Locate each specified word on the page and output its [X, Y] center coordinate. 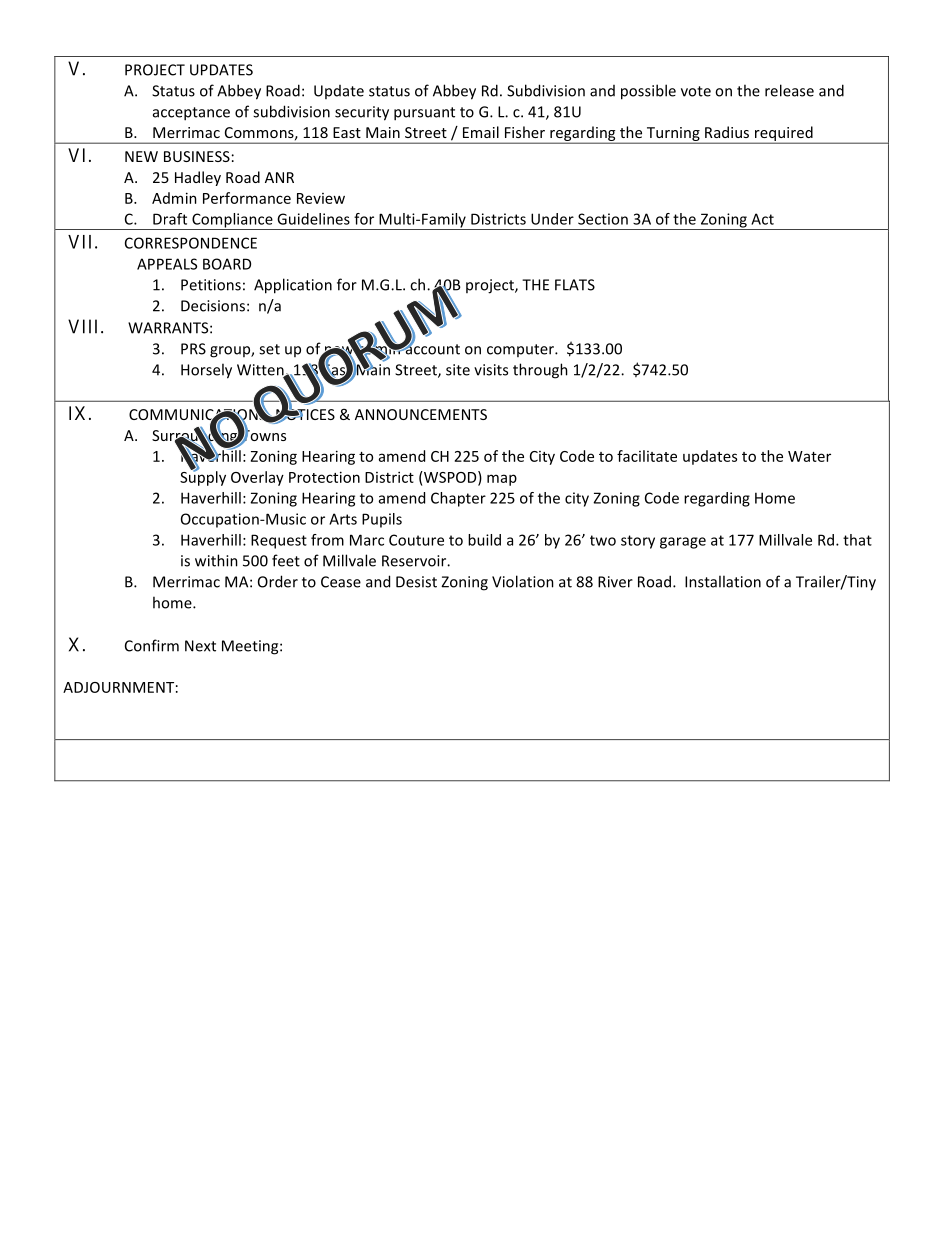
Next [200, 646]
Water [809, 456]
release [789, 90]
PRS [193, 349]
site [458, 370]
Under [552, 219]
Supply [203, 477]
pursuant [424, 114]
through [540, 371]
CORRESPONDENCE [191, 243]
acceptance [191, 114]
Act [762, 219]
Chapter [458, 499]
